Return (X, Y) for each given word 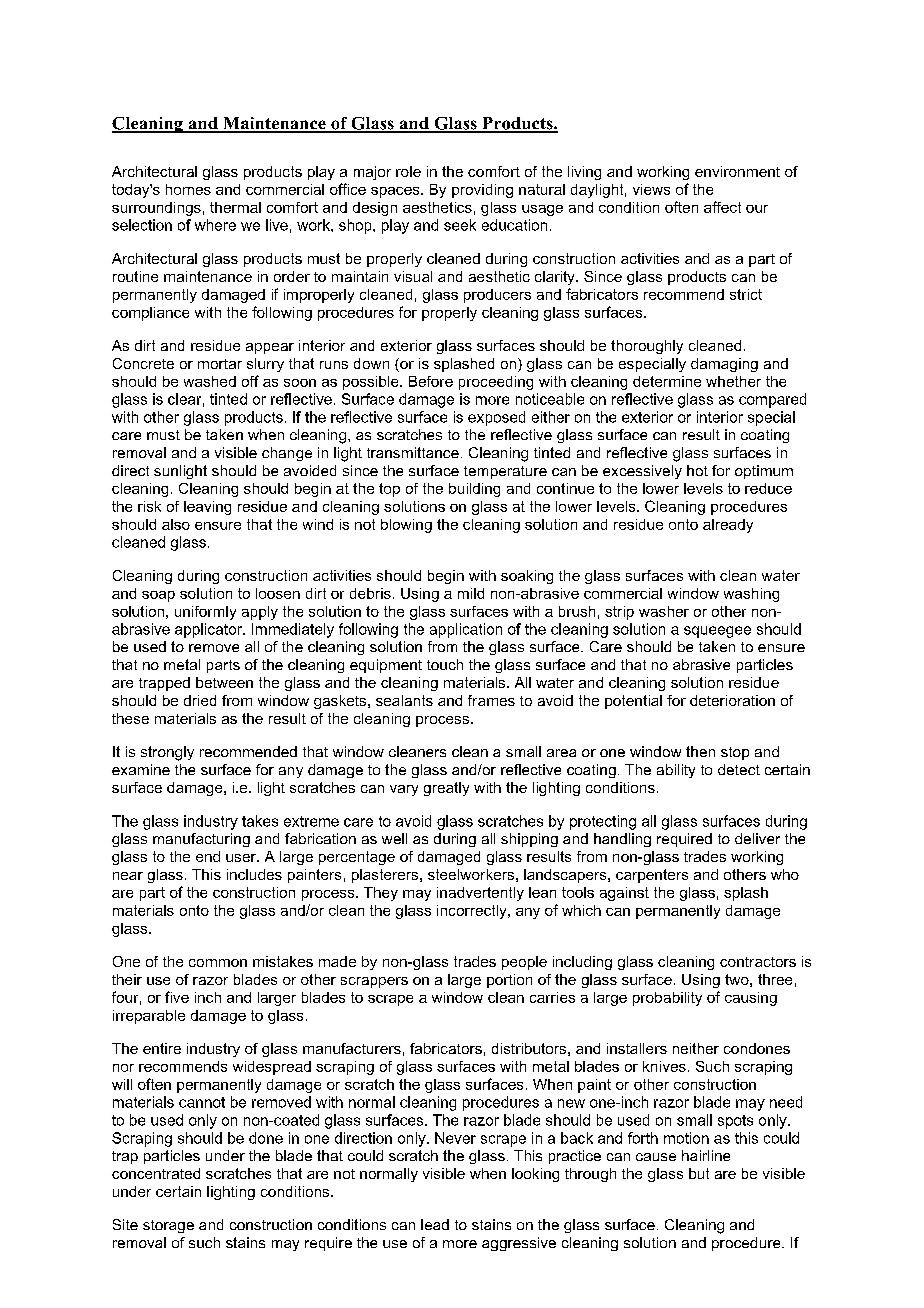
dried (200, 700)
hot (697, 470)
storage (168, 1226)
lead (435, 1224)
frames (491, 700)
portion (509, 981)
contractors (758, 962)
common (218, 963)
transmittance (413, 452)
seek (460, 225)
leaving (207, 508)
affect (722, 207)
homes (188, 189)
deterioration (732, 700)
